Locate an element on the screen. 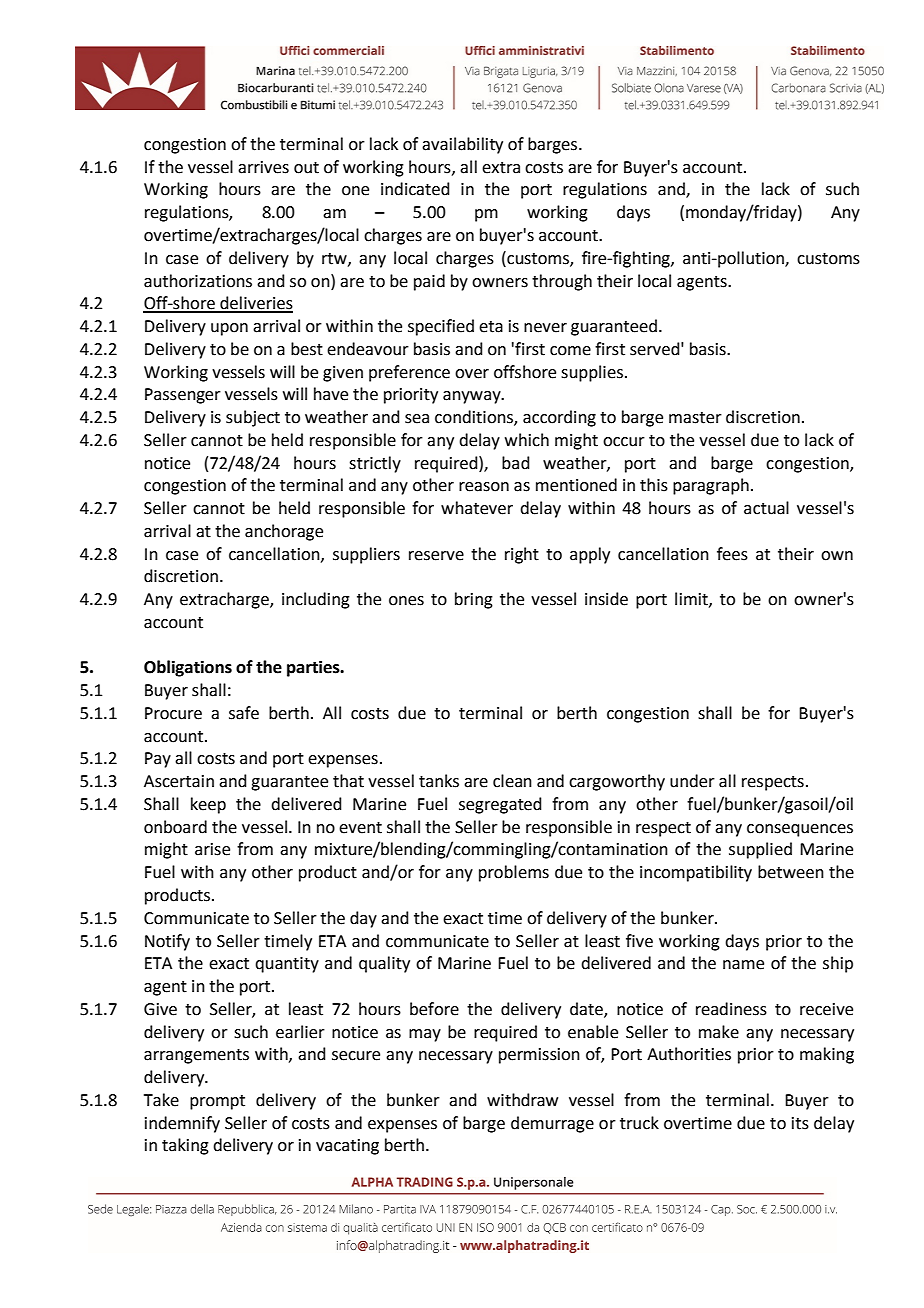 The height and width of the screenshot is (1308, 924). fees is located at coordinates (732, 554).
